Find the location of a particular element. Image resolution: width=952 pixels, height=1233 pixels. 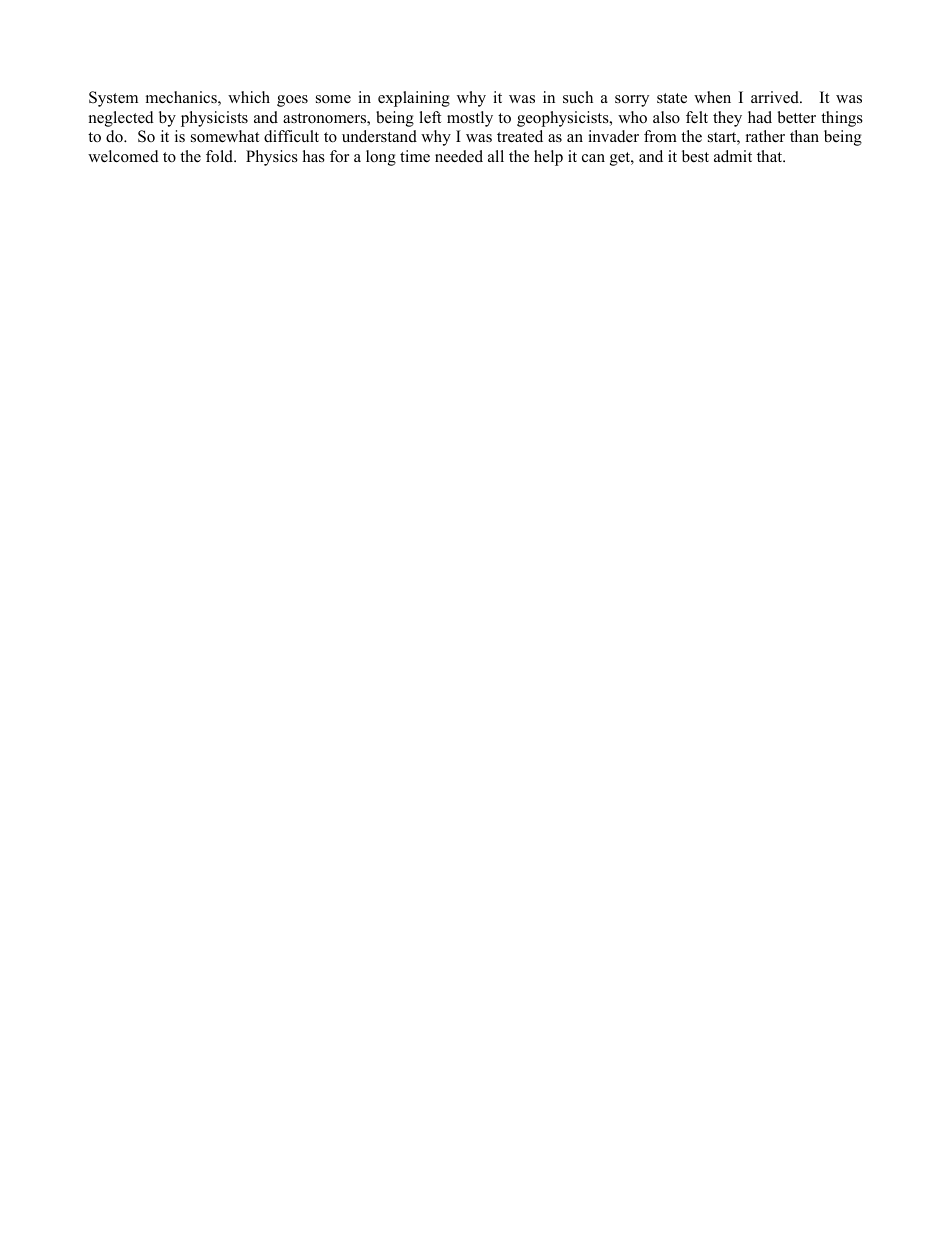

mostly is located at coordinates (470, 119).
